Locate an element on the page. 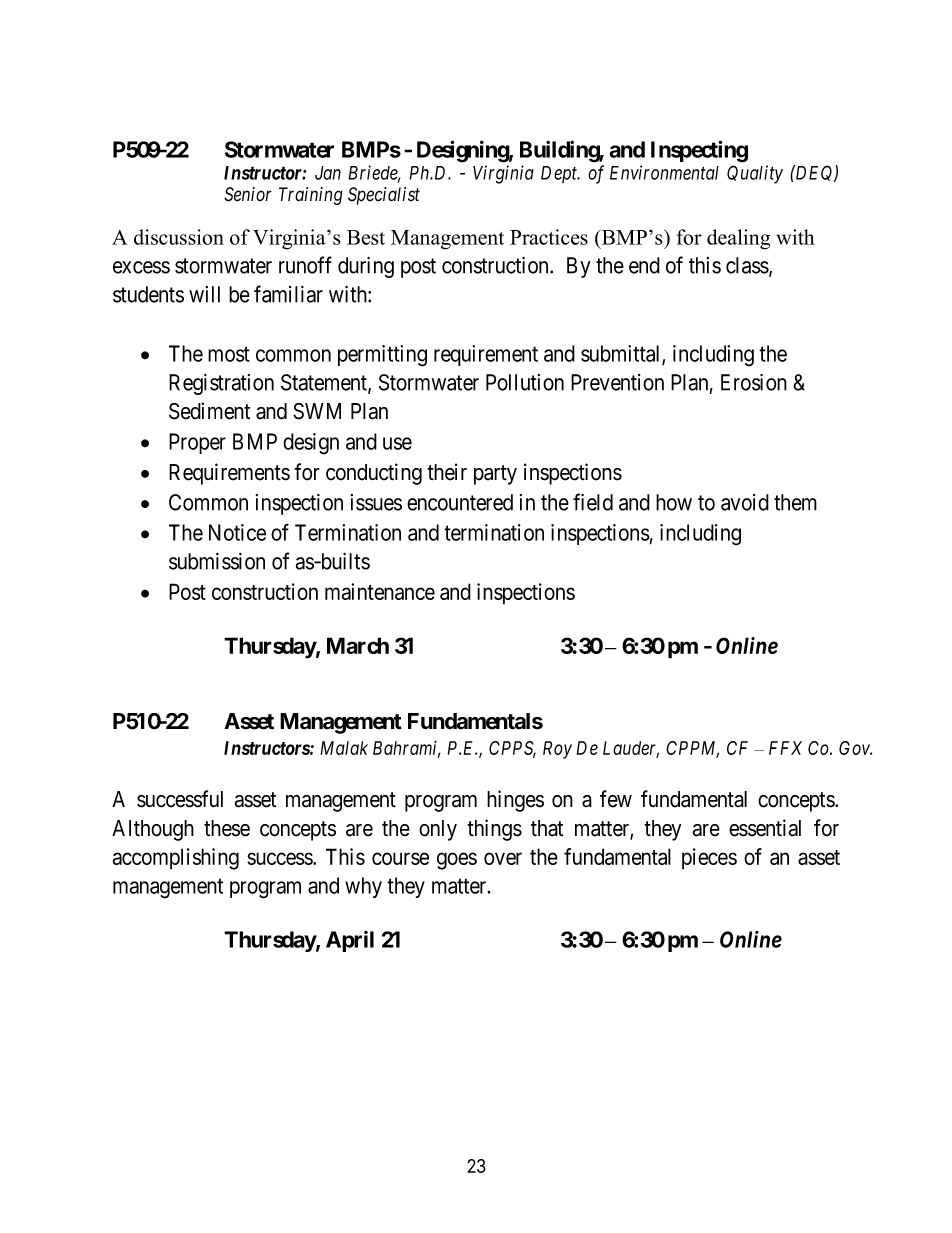  pieces is located at coordinates (709, 859).
